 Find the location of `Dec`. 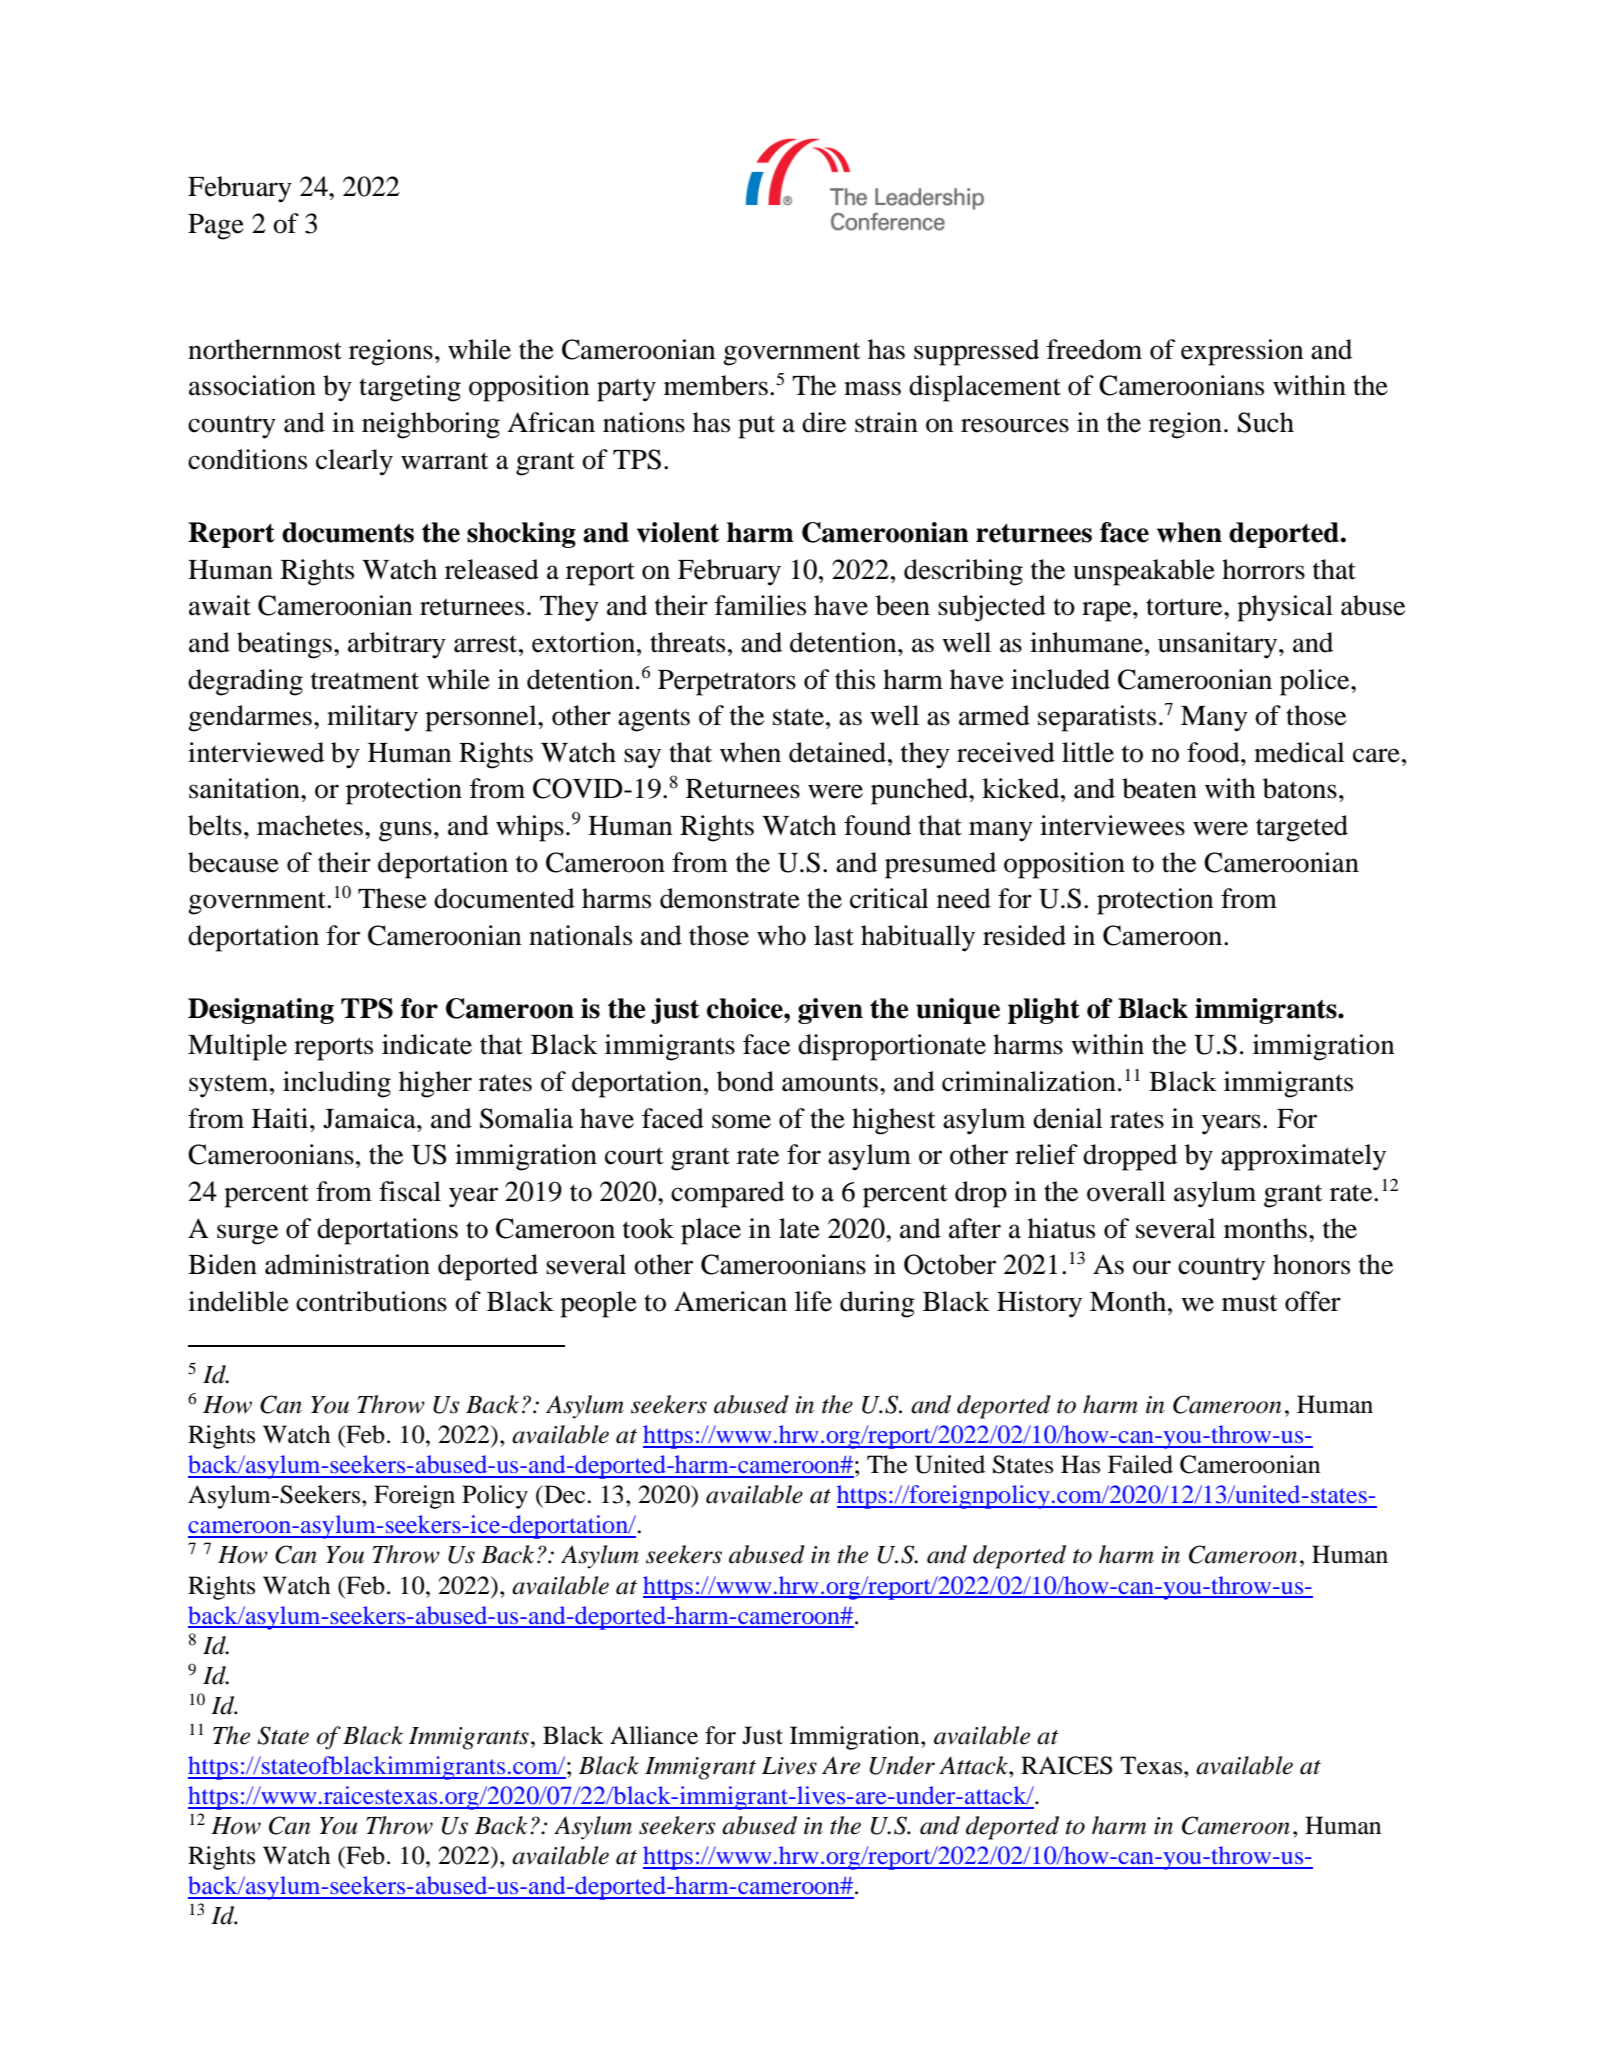

Dec is located at coordinates (565, 1494).
